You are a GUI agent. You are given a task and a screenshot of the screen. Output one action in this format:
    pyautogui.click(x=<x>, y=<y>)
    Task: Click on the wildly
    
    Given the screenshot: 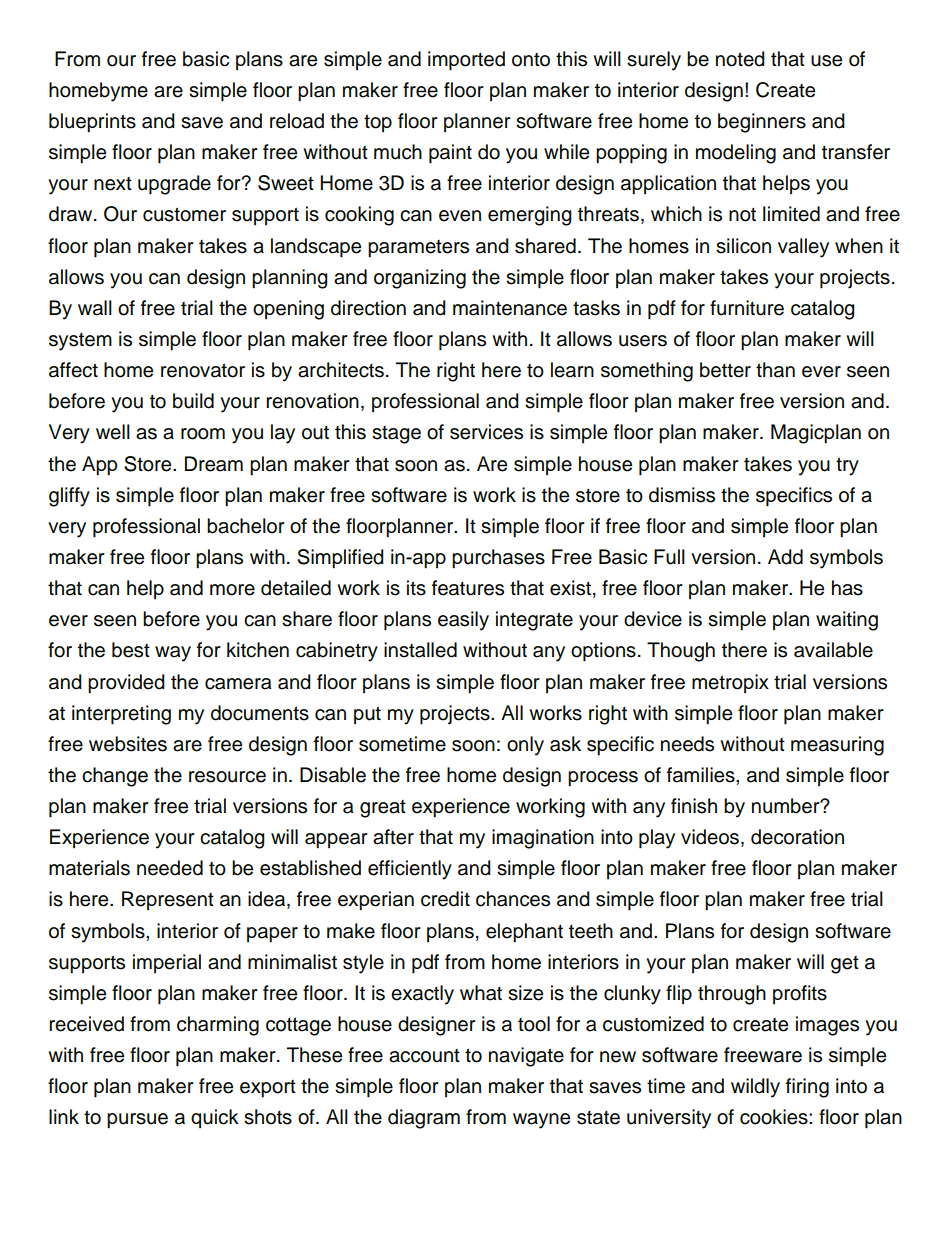 What is the action you would take?
    pyautogui.click(x=755, y=1088)
